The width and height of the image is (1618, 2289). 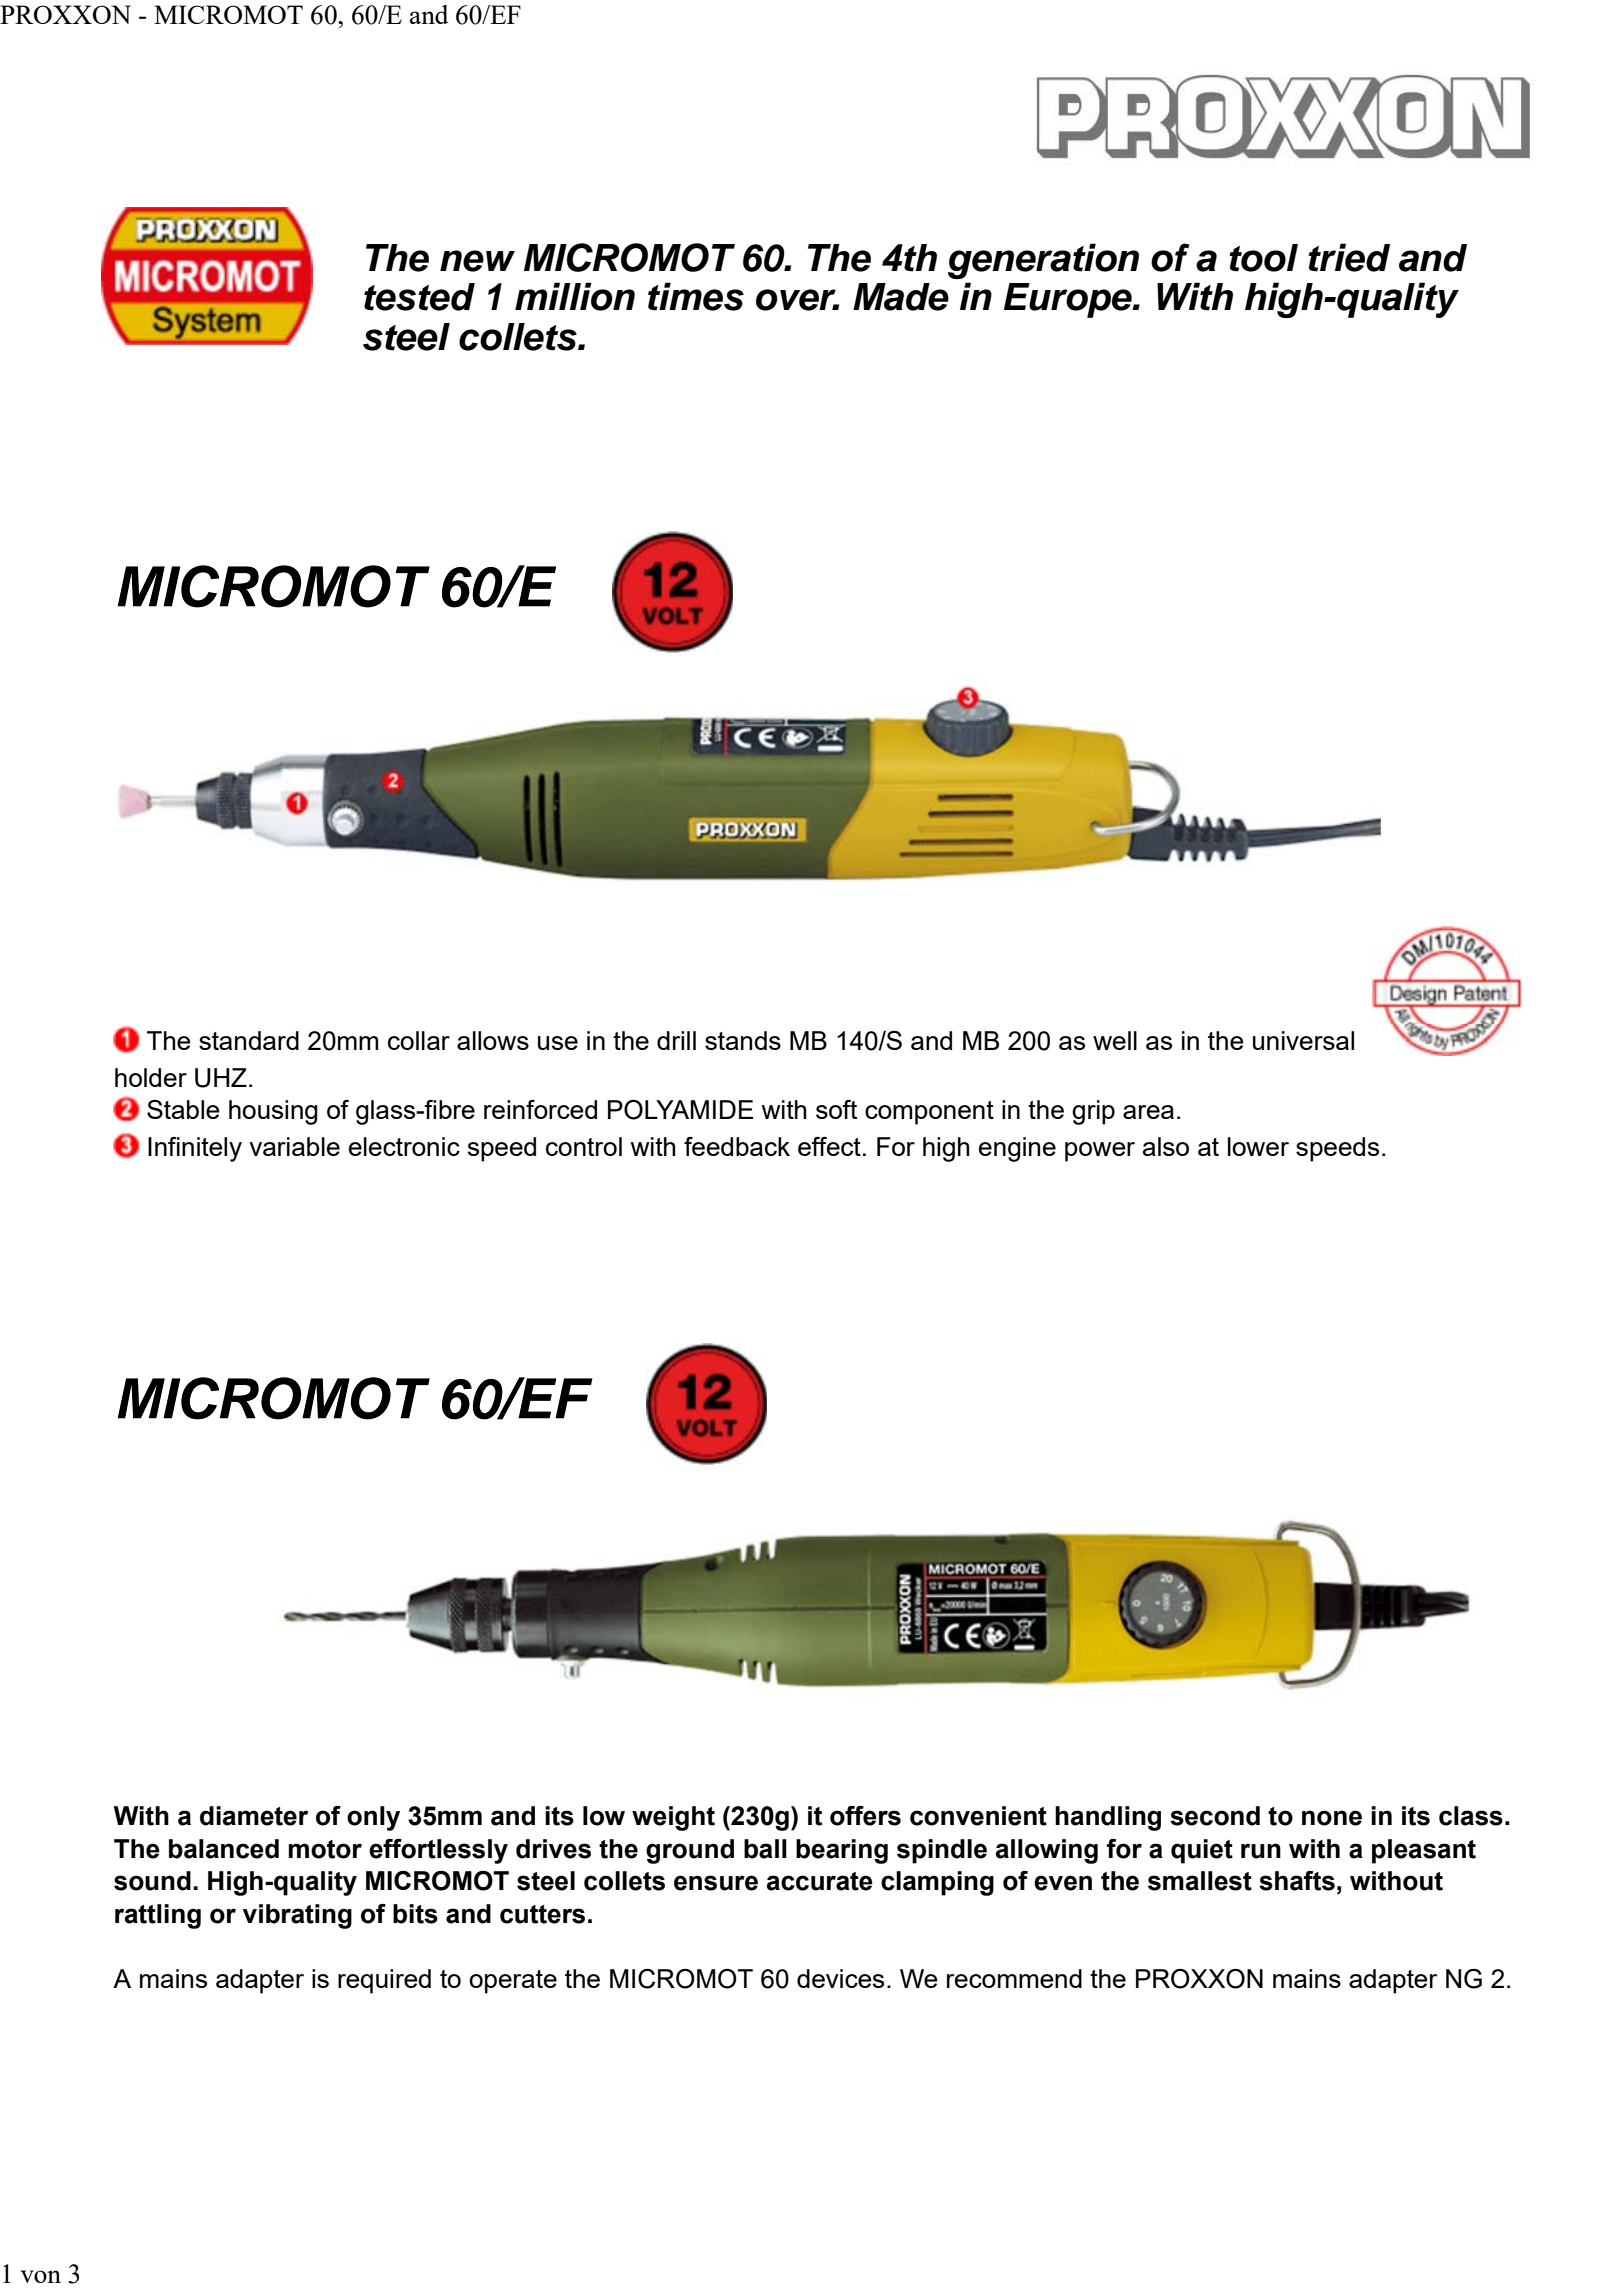 I want to click on tool, so click(x=1263, y=258).
